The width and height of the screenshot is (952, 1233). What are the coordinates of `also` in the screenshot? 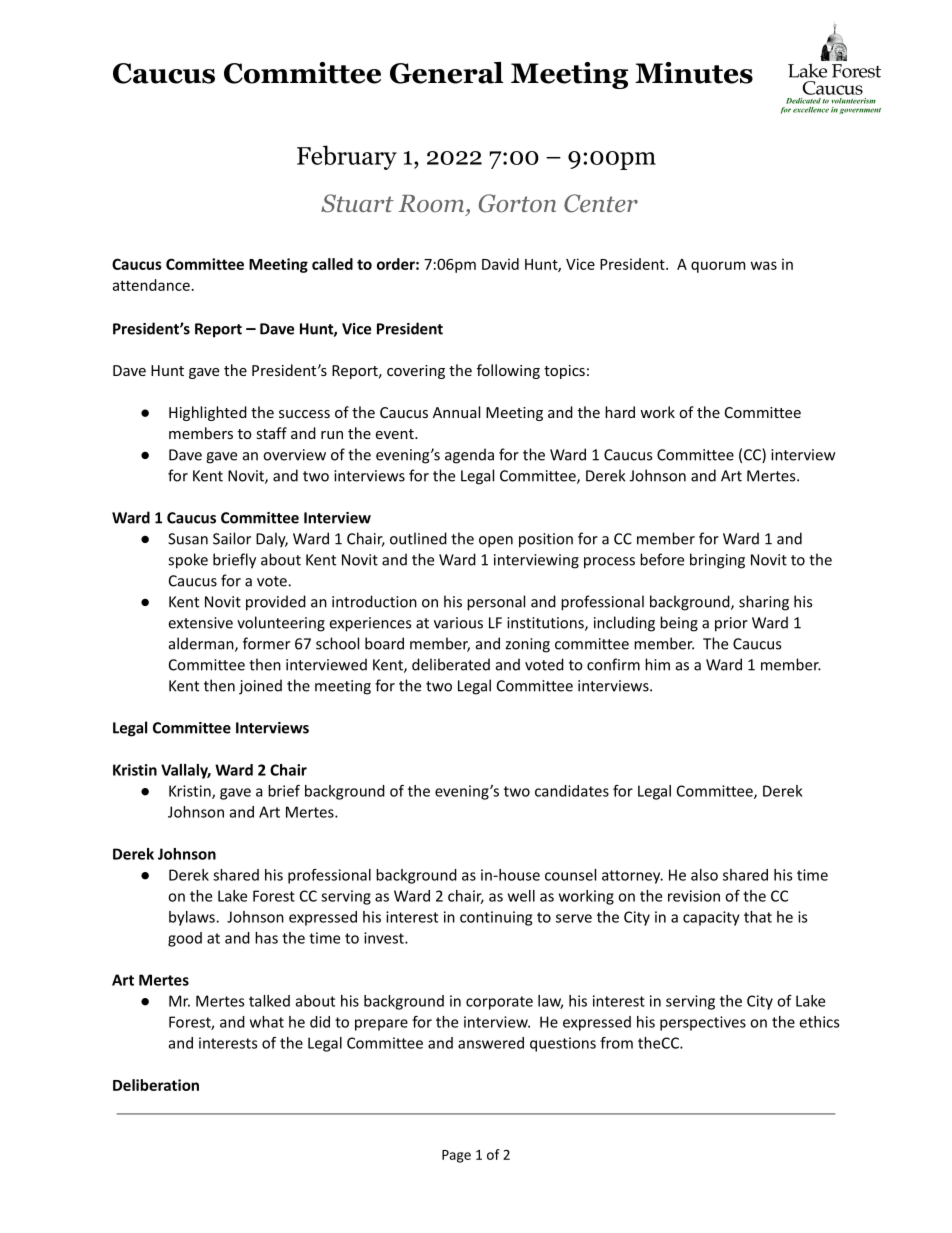 It's located at (704, 875).
